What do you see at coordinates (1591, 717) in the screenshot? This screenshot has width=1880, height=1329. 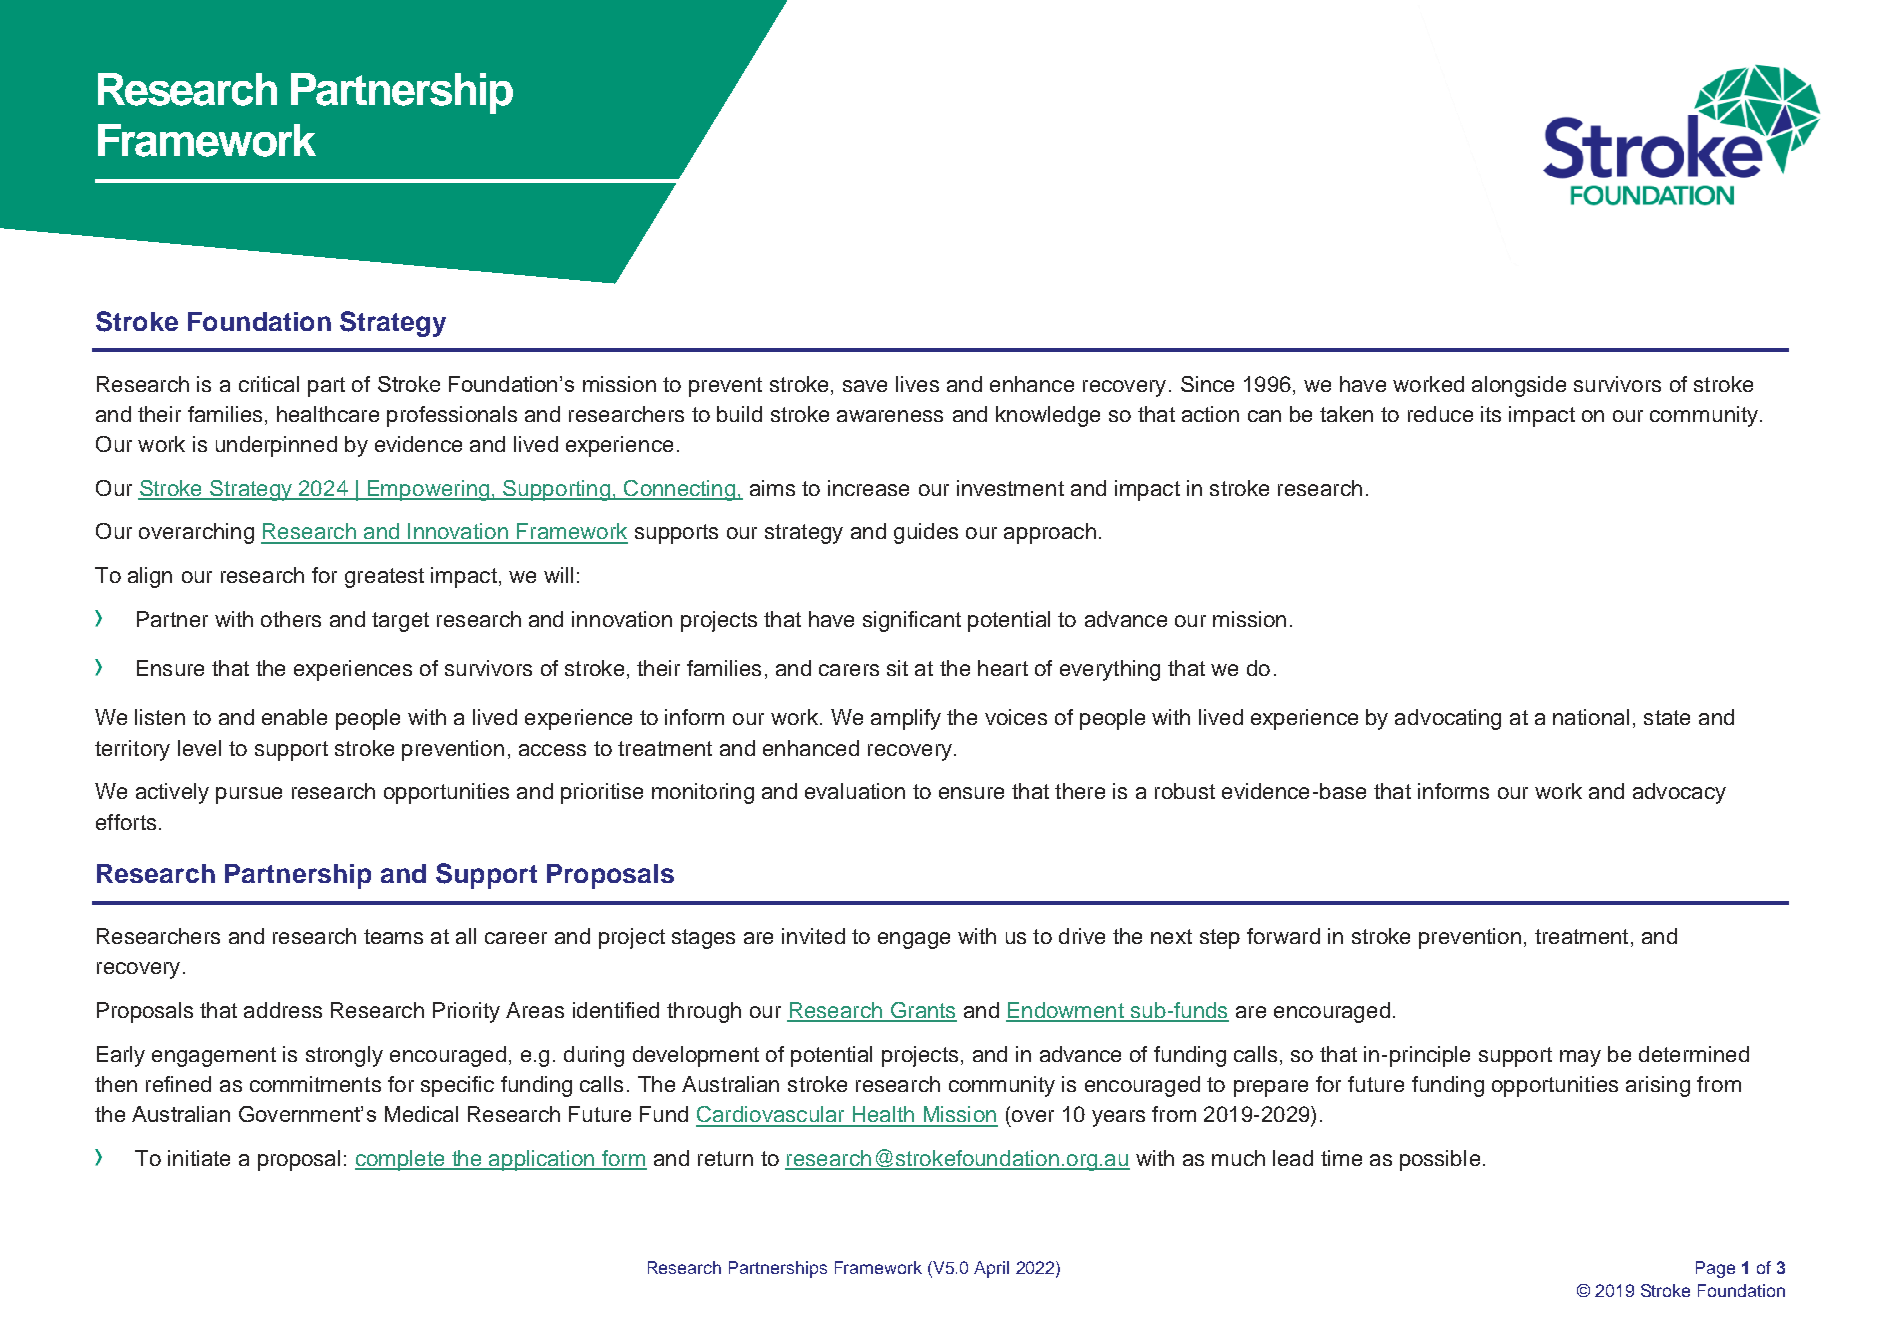 I see `national` at bounding box center [1591, 717].
